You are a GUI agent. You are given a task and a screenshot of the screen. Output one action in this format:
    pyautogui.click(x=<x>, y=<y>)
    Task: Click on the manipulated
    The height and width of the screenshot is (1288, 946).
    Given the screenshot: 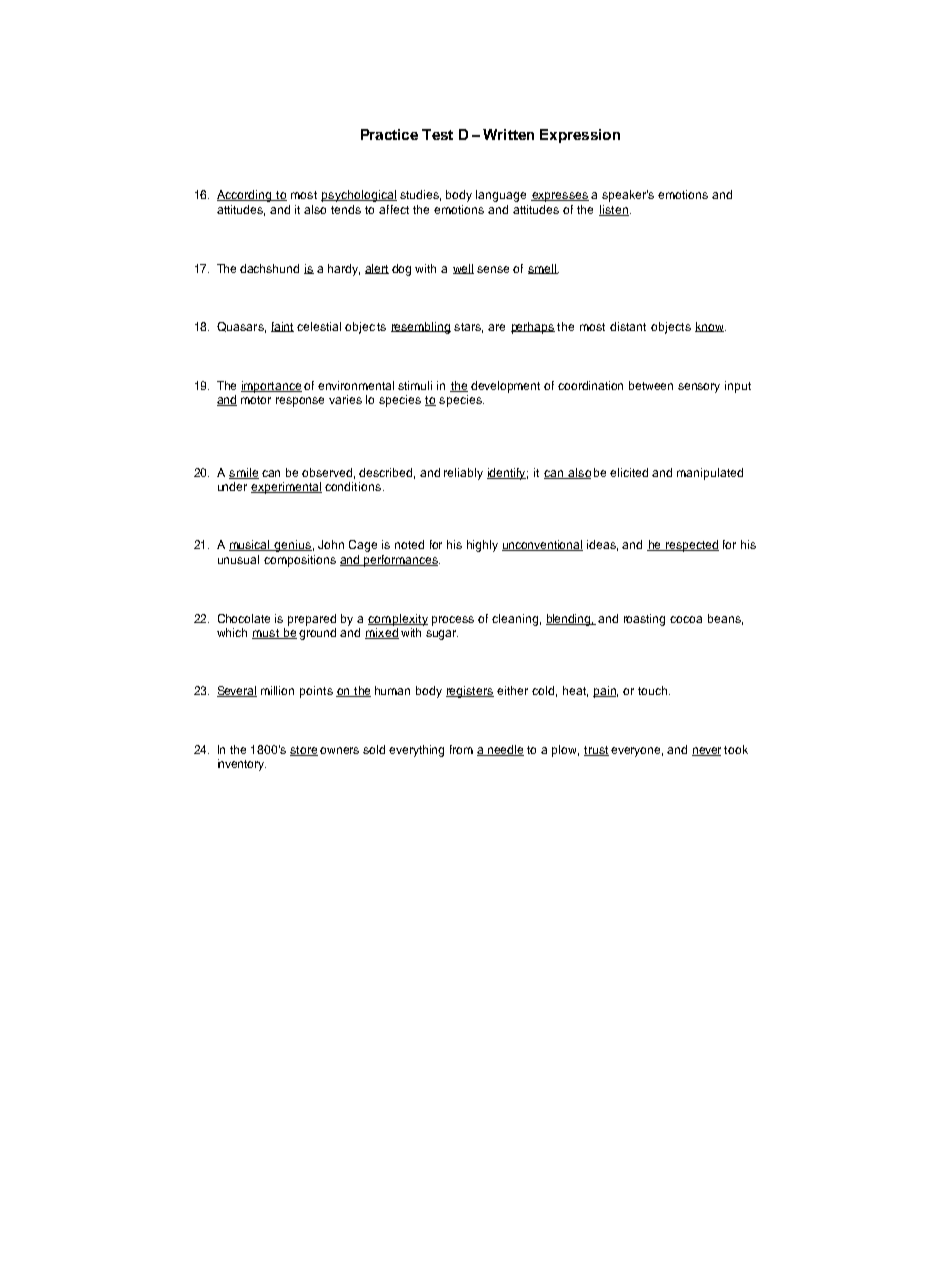 What is the action you would take?
    pyautogui.click(x=710, y=474)
